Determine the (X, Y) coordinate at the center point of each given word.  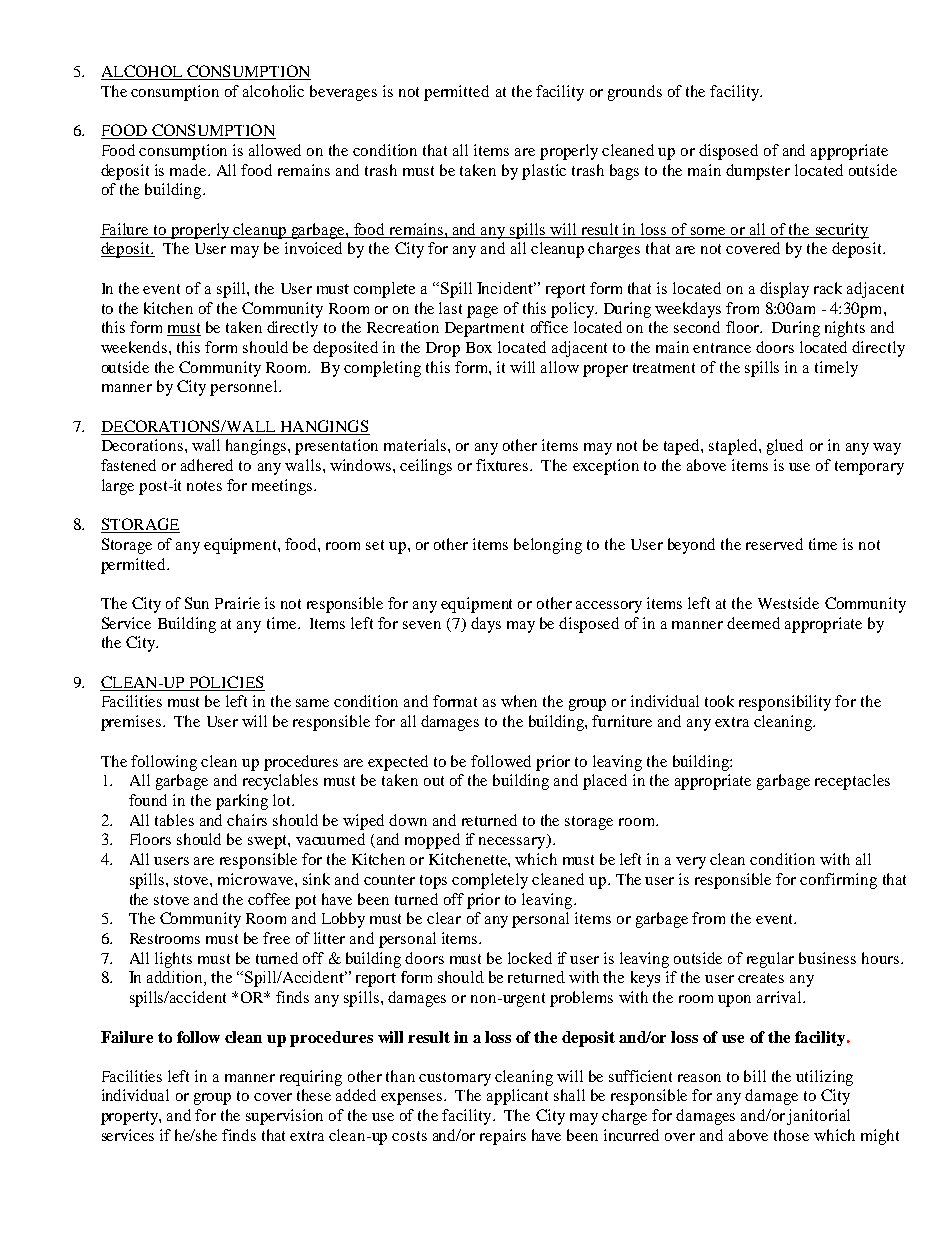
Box (479, 347)
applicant (517, 1097)
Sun (197, 603)
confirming (838, 881)
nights (845, 329)
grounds (635, 93)
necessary (513, 843)
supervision (284, 1117)
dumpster (758, 172)
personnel (245, 388)
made (189, 170)
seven (422, 625)
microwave (257, 879)
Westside (788, 603)
